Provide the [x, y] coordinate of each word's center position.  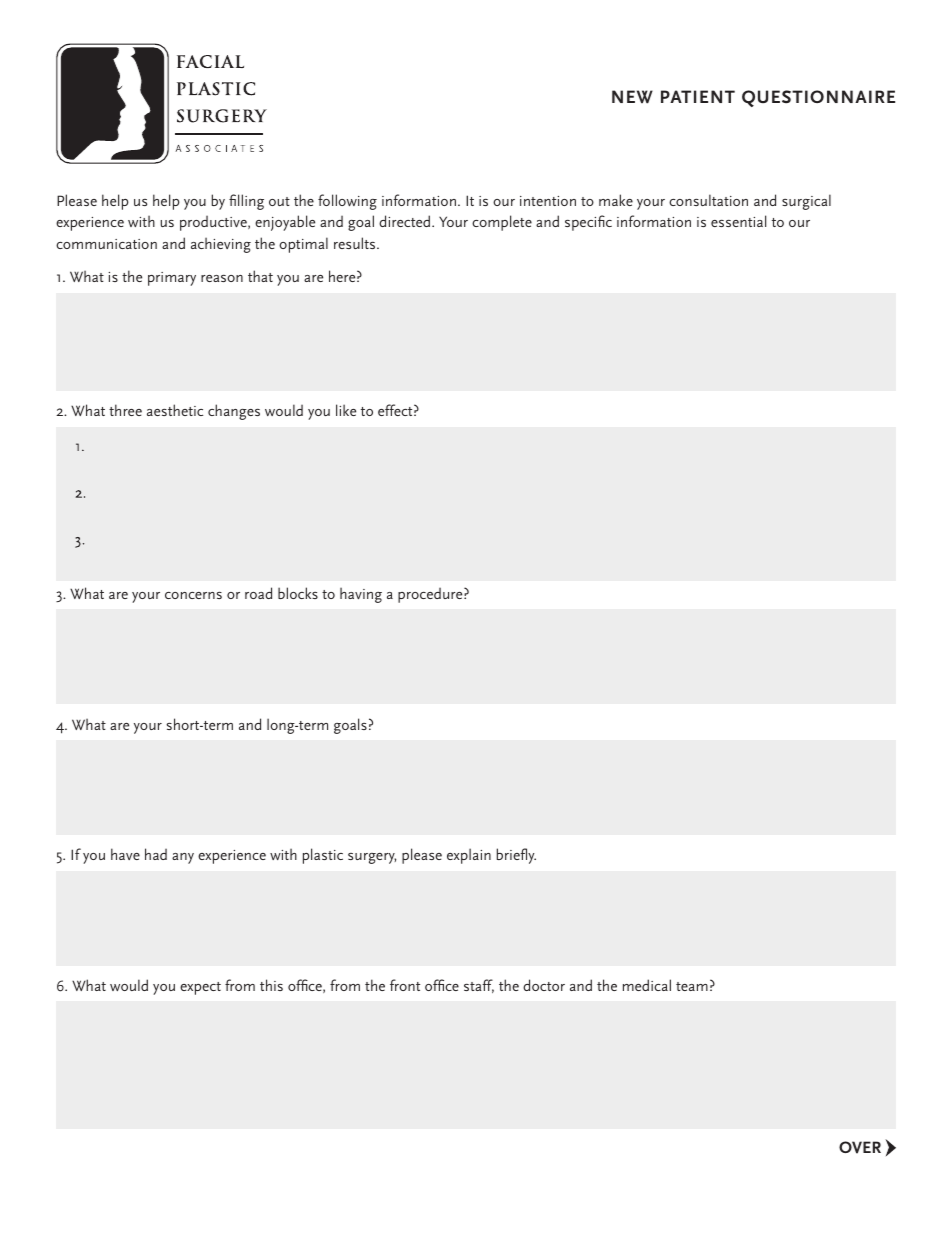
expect [200, 988]
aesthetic [175, 410]
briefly [516, 856]
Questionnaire [818, 98]
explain [469, 856]
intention [548, 201]
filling [246, 202]
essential [738, 221]
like [346, 410]
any [183, 858]
